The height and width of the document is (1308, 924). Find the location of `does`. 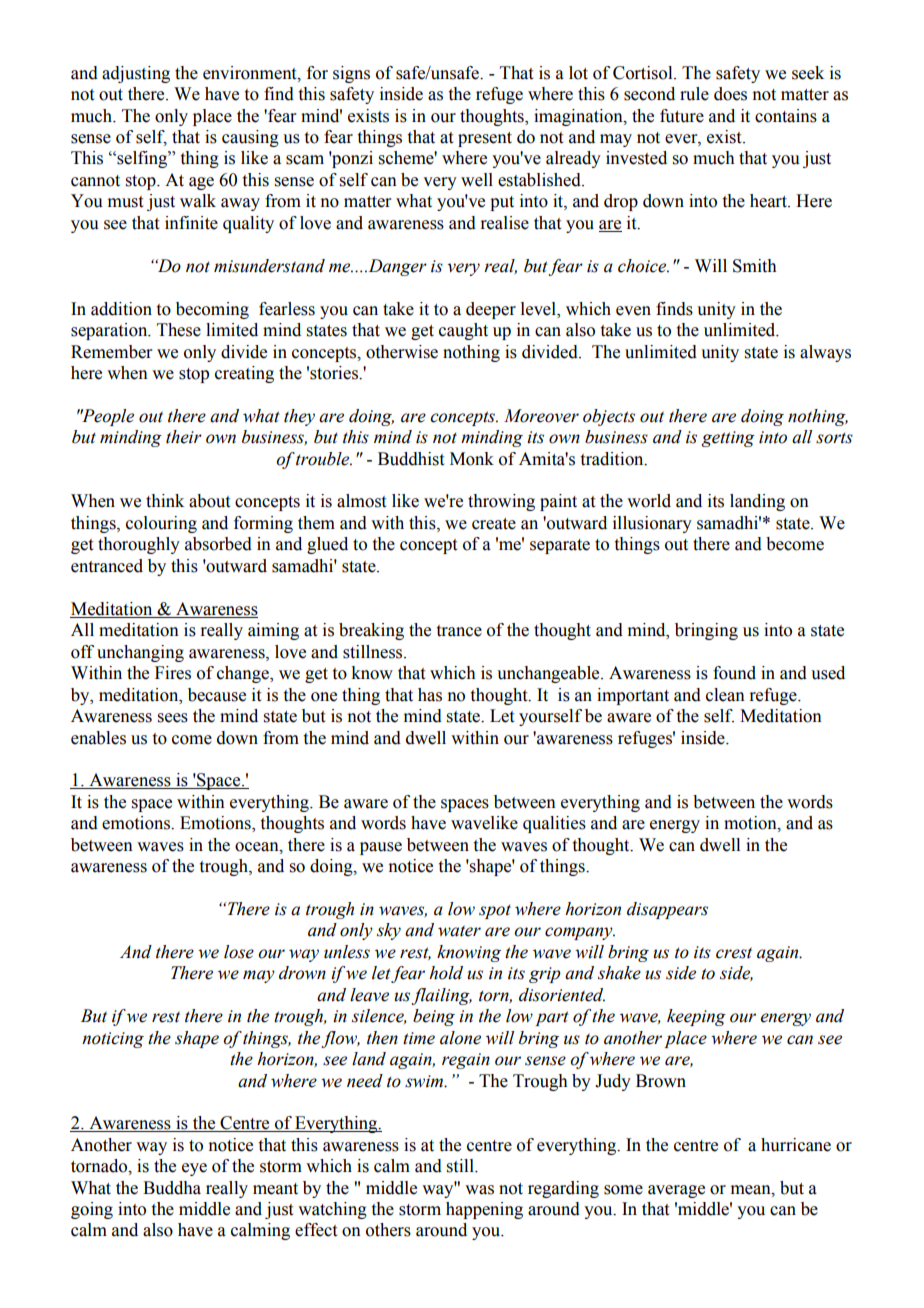

does is located at coordinates (730, 94).
